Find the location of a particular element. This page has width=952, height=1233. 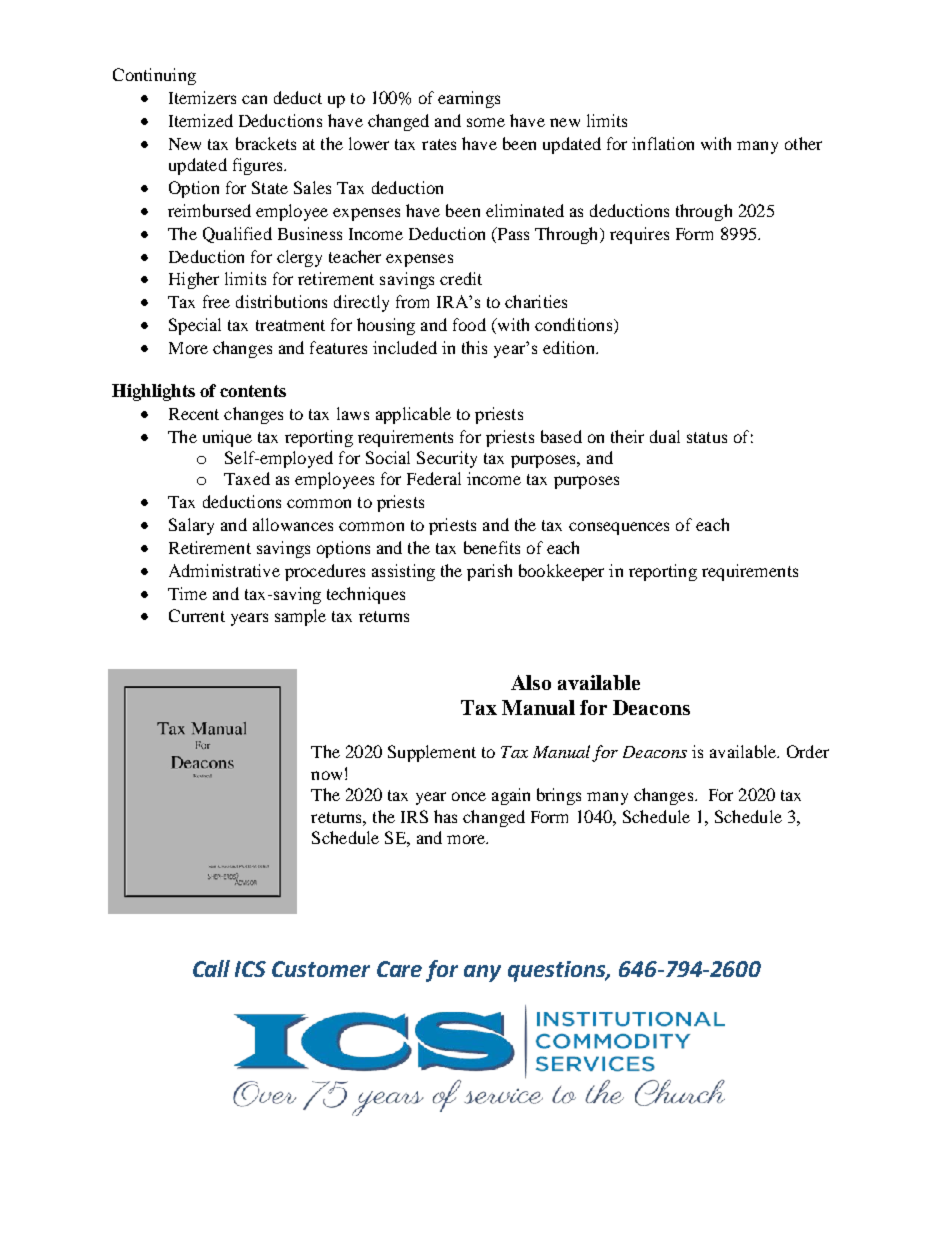

Current is located at coordinates (197, 615).
